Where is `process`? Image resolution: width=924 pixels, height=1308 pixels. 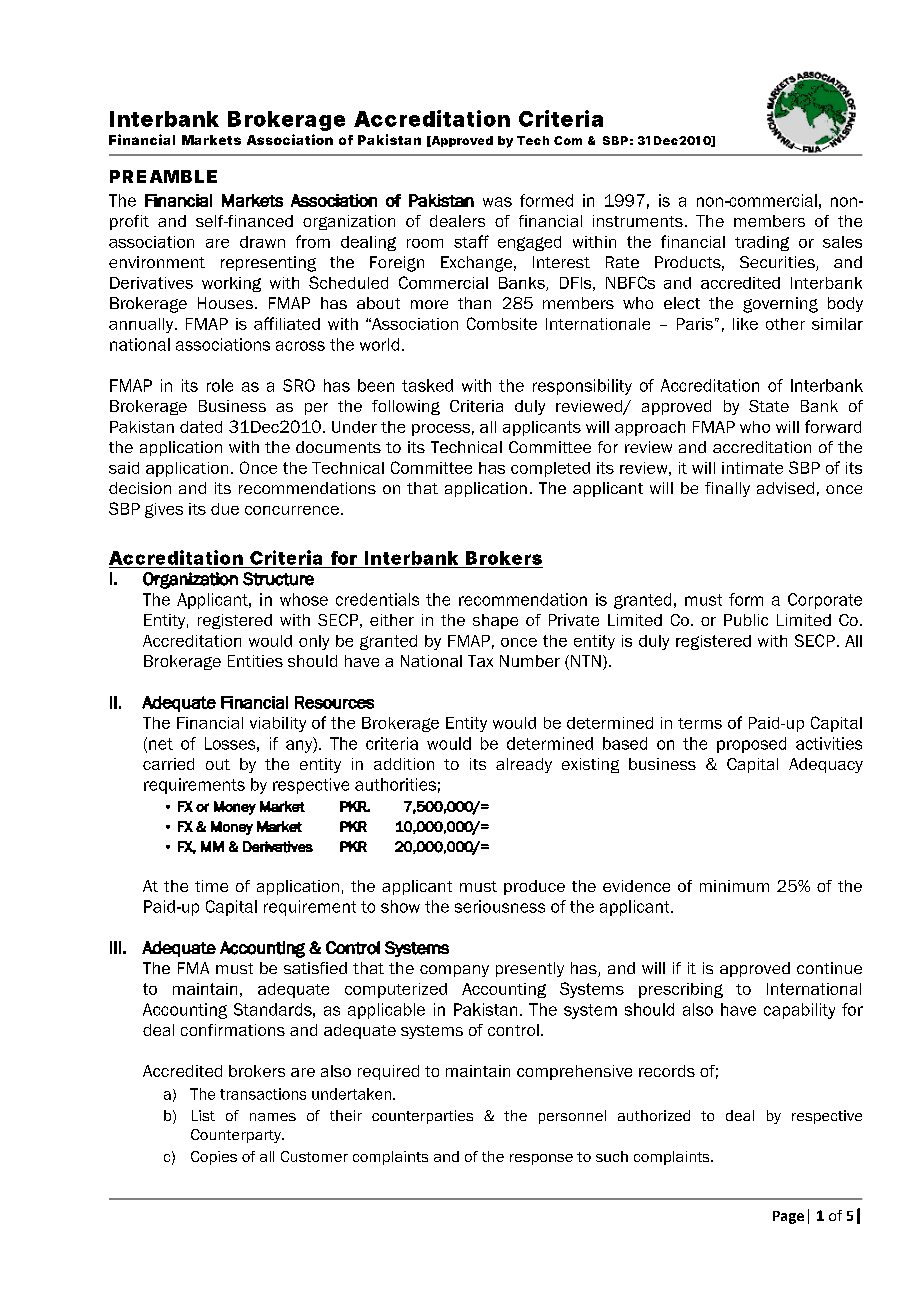 process is located at coordinates (441, 430).
